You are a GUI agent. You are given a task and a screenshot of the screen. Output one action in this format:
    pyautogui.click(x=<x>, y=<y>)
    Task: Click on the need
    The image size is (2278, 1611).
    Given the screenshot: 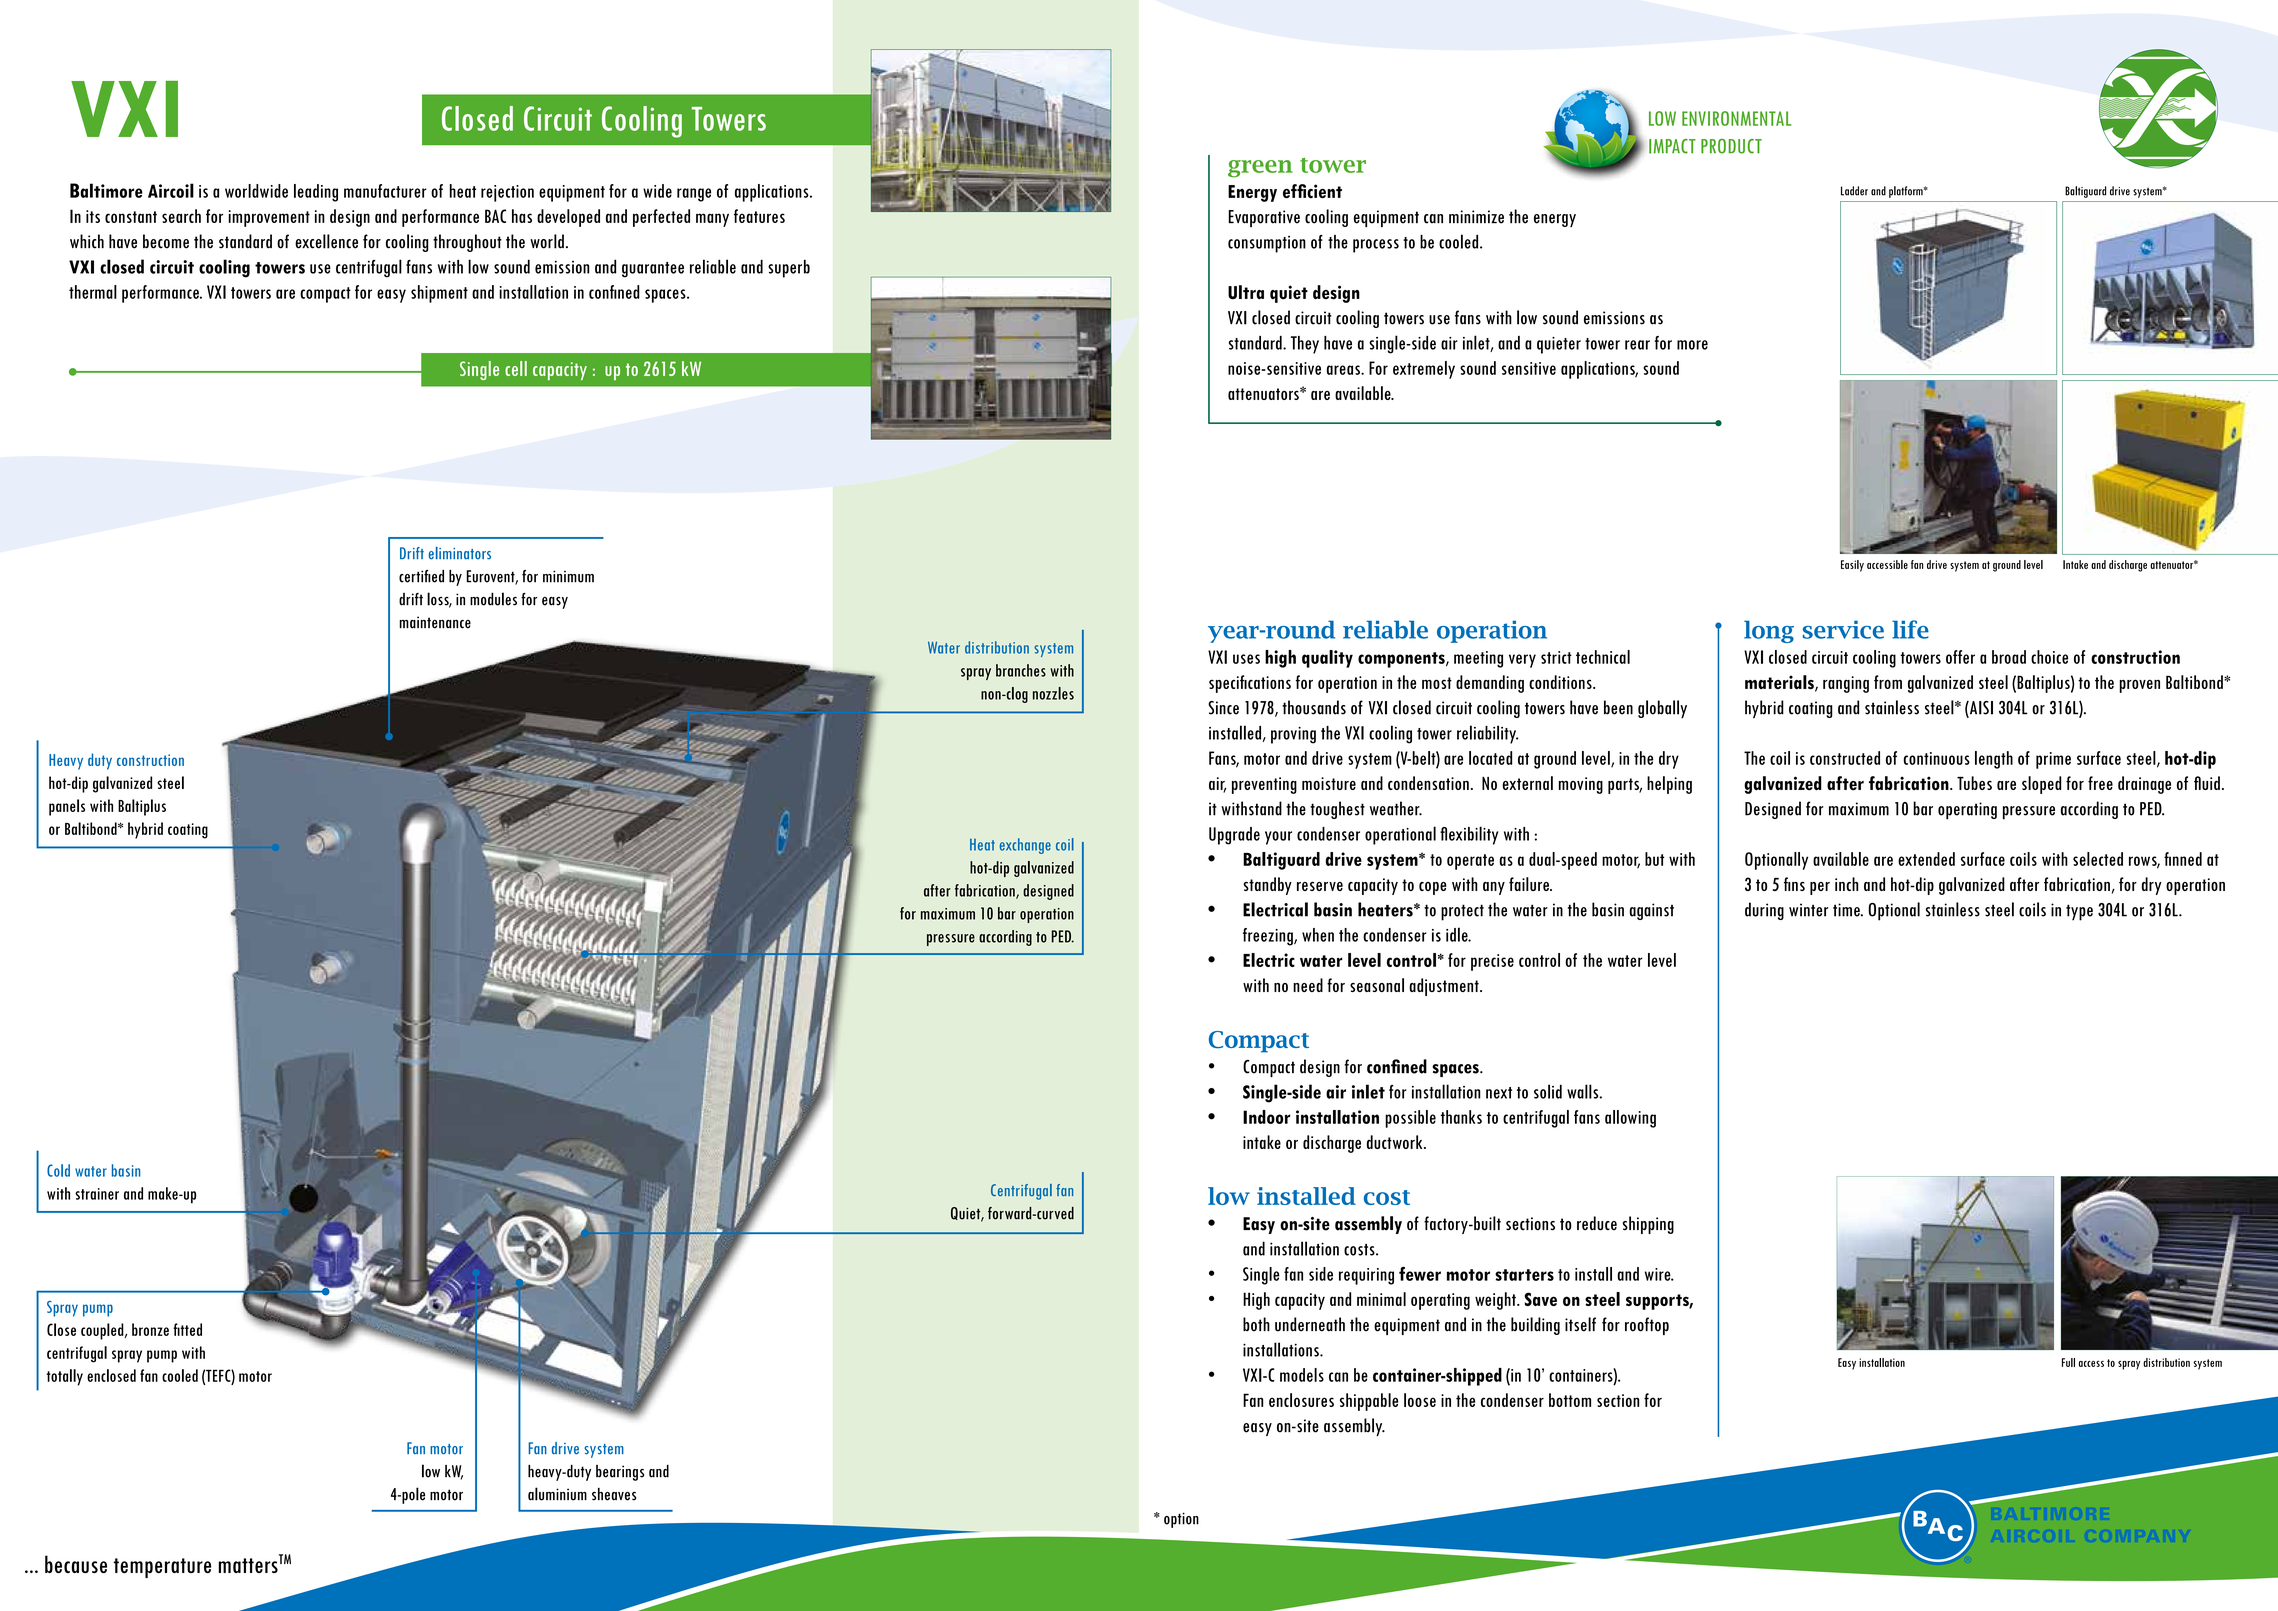 What is the action you would take?
    pyautogui.click(x=1308, y=985)
